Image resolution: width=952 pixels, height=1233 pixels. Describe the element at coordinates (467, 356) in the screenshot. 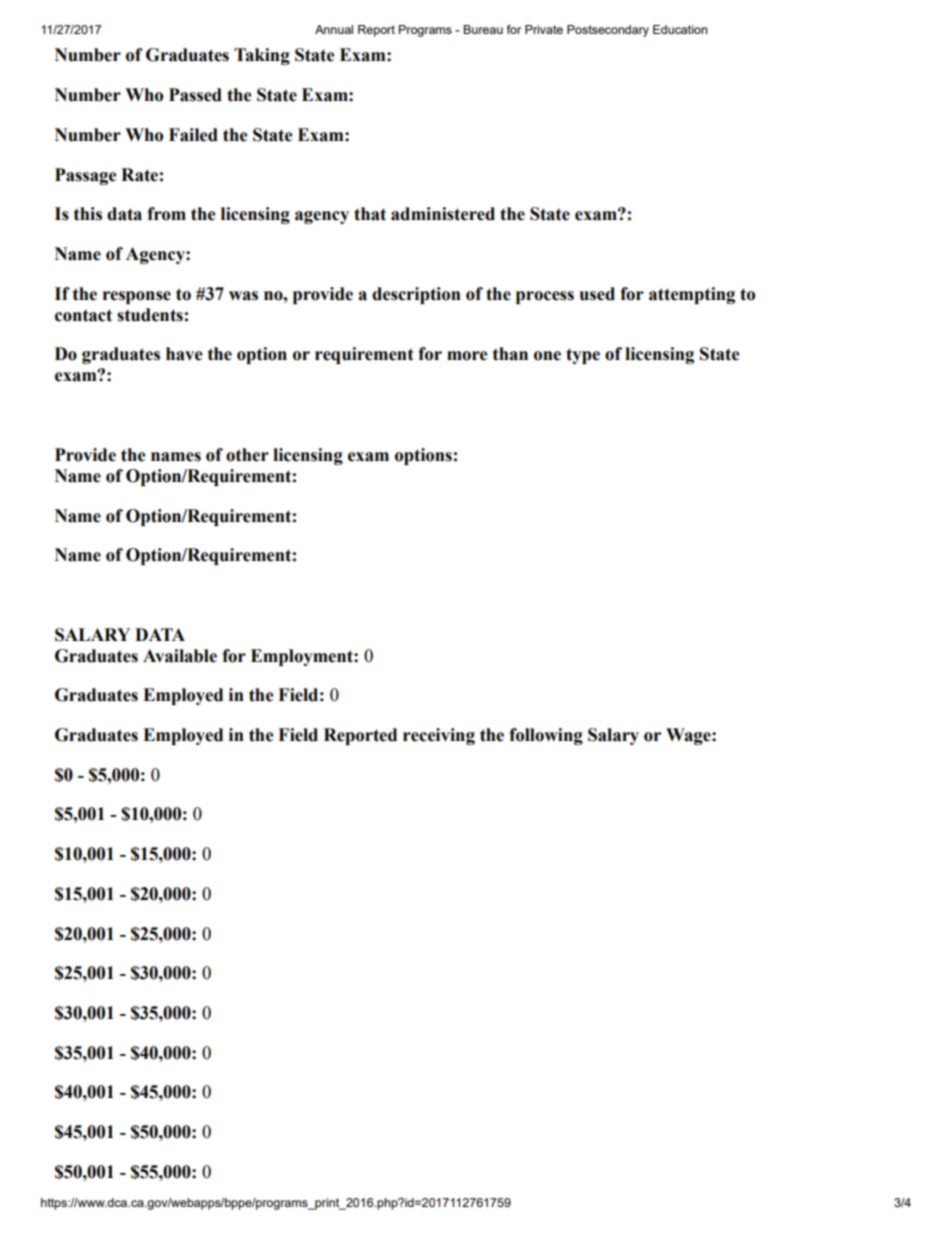

I see `more` at that location.
